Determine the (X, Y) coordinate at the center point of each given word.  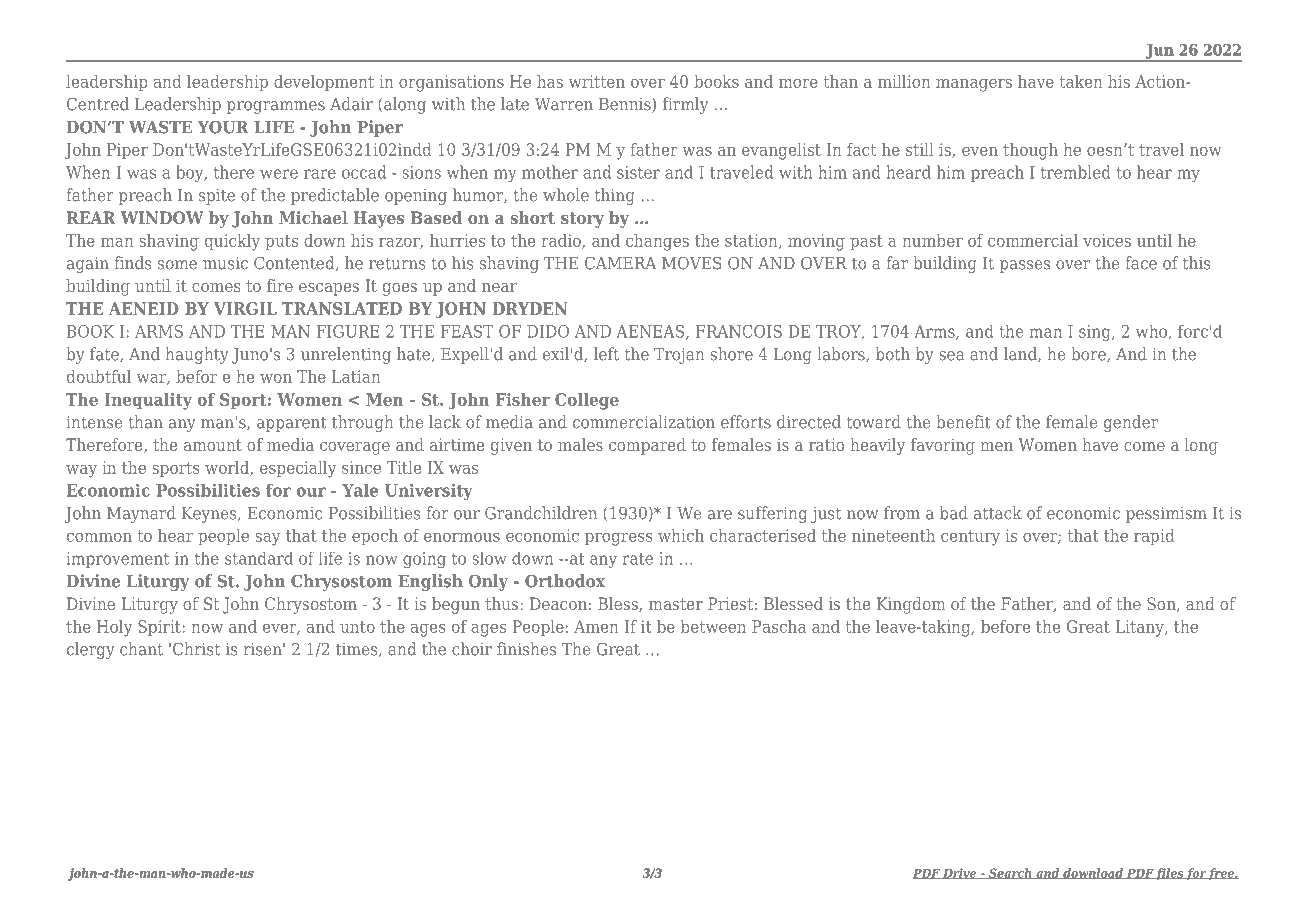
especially (298, 469)
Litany (1141, 628)
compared (647, 446)
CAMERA (621, 263)
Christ (196, 649)
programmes (276, 107)
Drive (960, 873)
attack (998, 513)
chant (141, 649)
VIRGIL (245, 308)
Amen (596, 626)
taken (1081, 81)
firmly (685, 105)
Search (1010, 873)
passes (1025, 266)
